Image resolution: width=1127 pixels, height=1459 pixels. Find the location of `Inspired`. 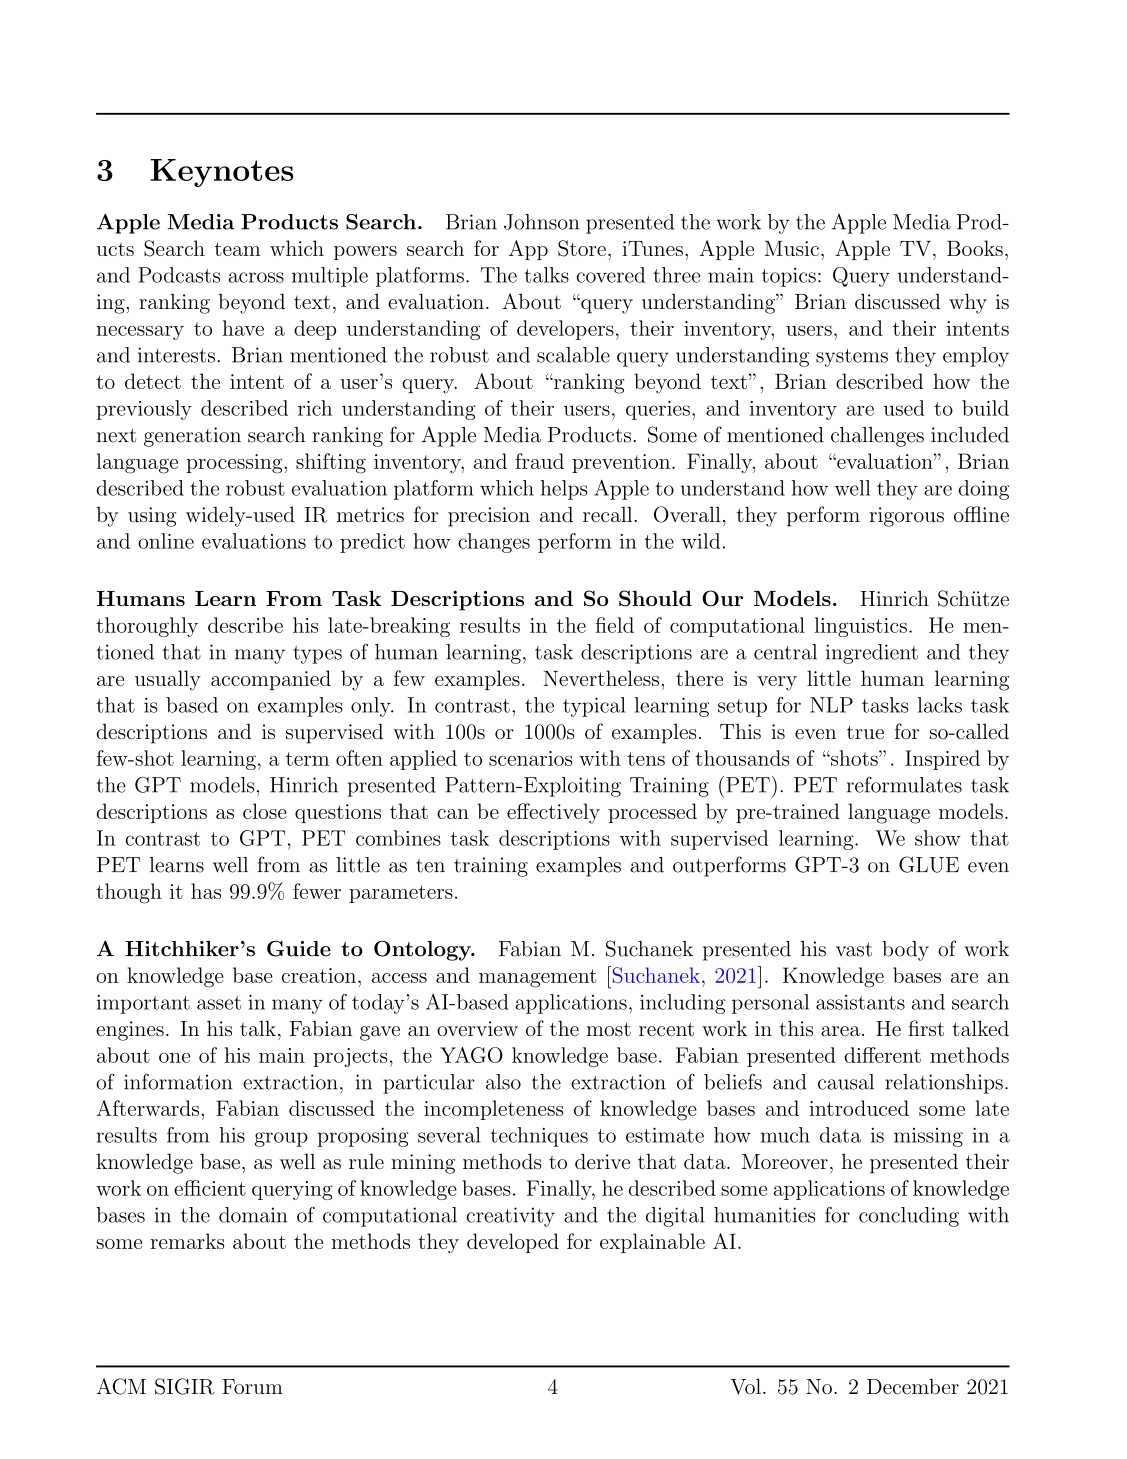

Inspired is located at coordinates (942, 760).
